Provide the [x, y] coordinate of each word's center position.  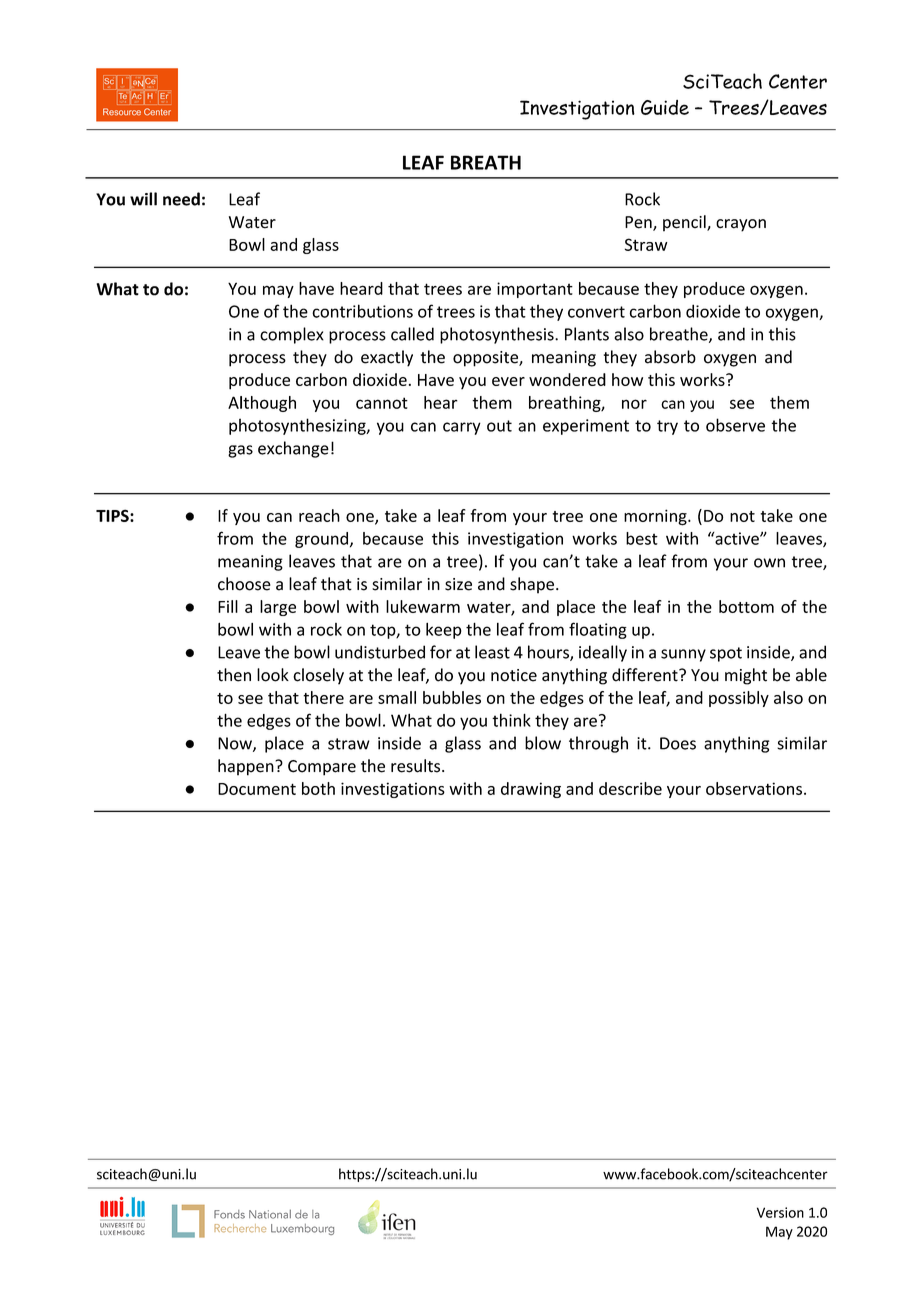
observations [754, 788]
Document [257, 789]
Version [780, 1212]
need [181, 199]
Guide [665, 107]
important [535, 290]
